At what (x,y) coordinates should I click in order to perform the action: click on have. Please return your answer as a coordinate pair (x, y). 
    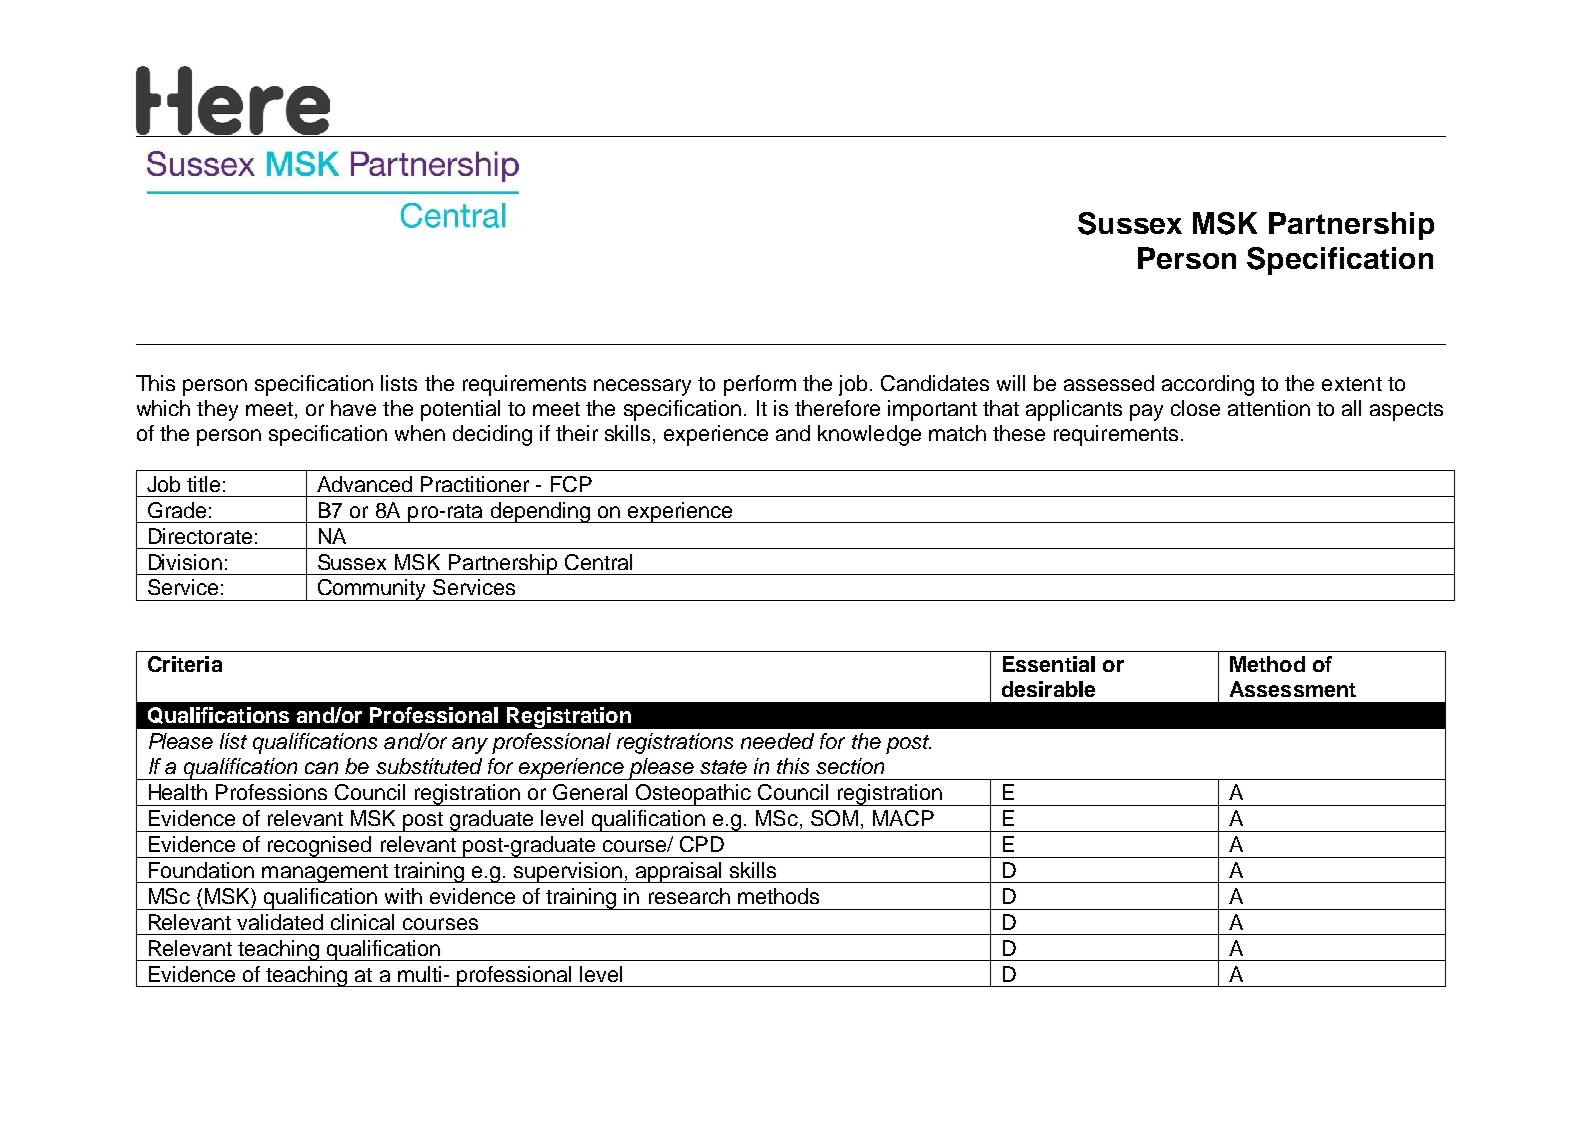
    Looking at the image, I should click on (353, 408).
